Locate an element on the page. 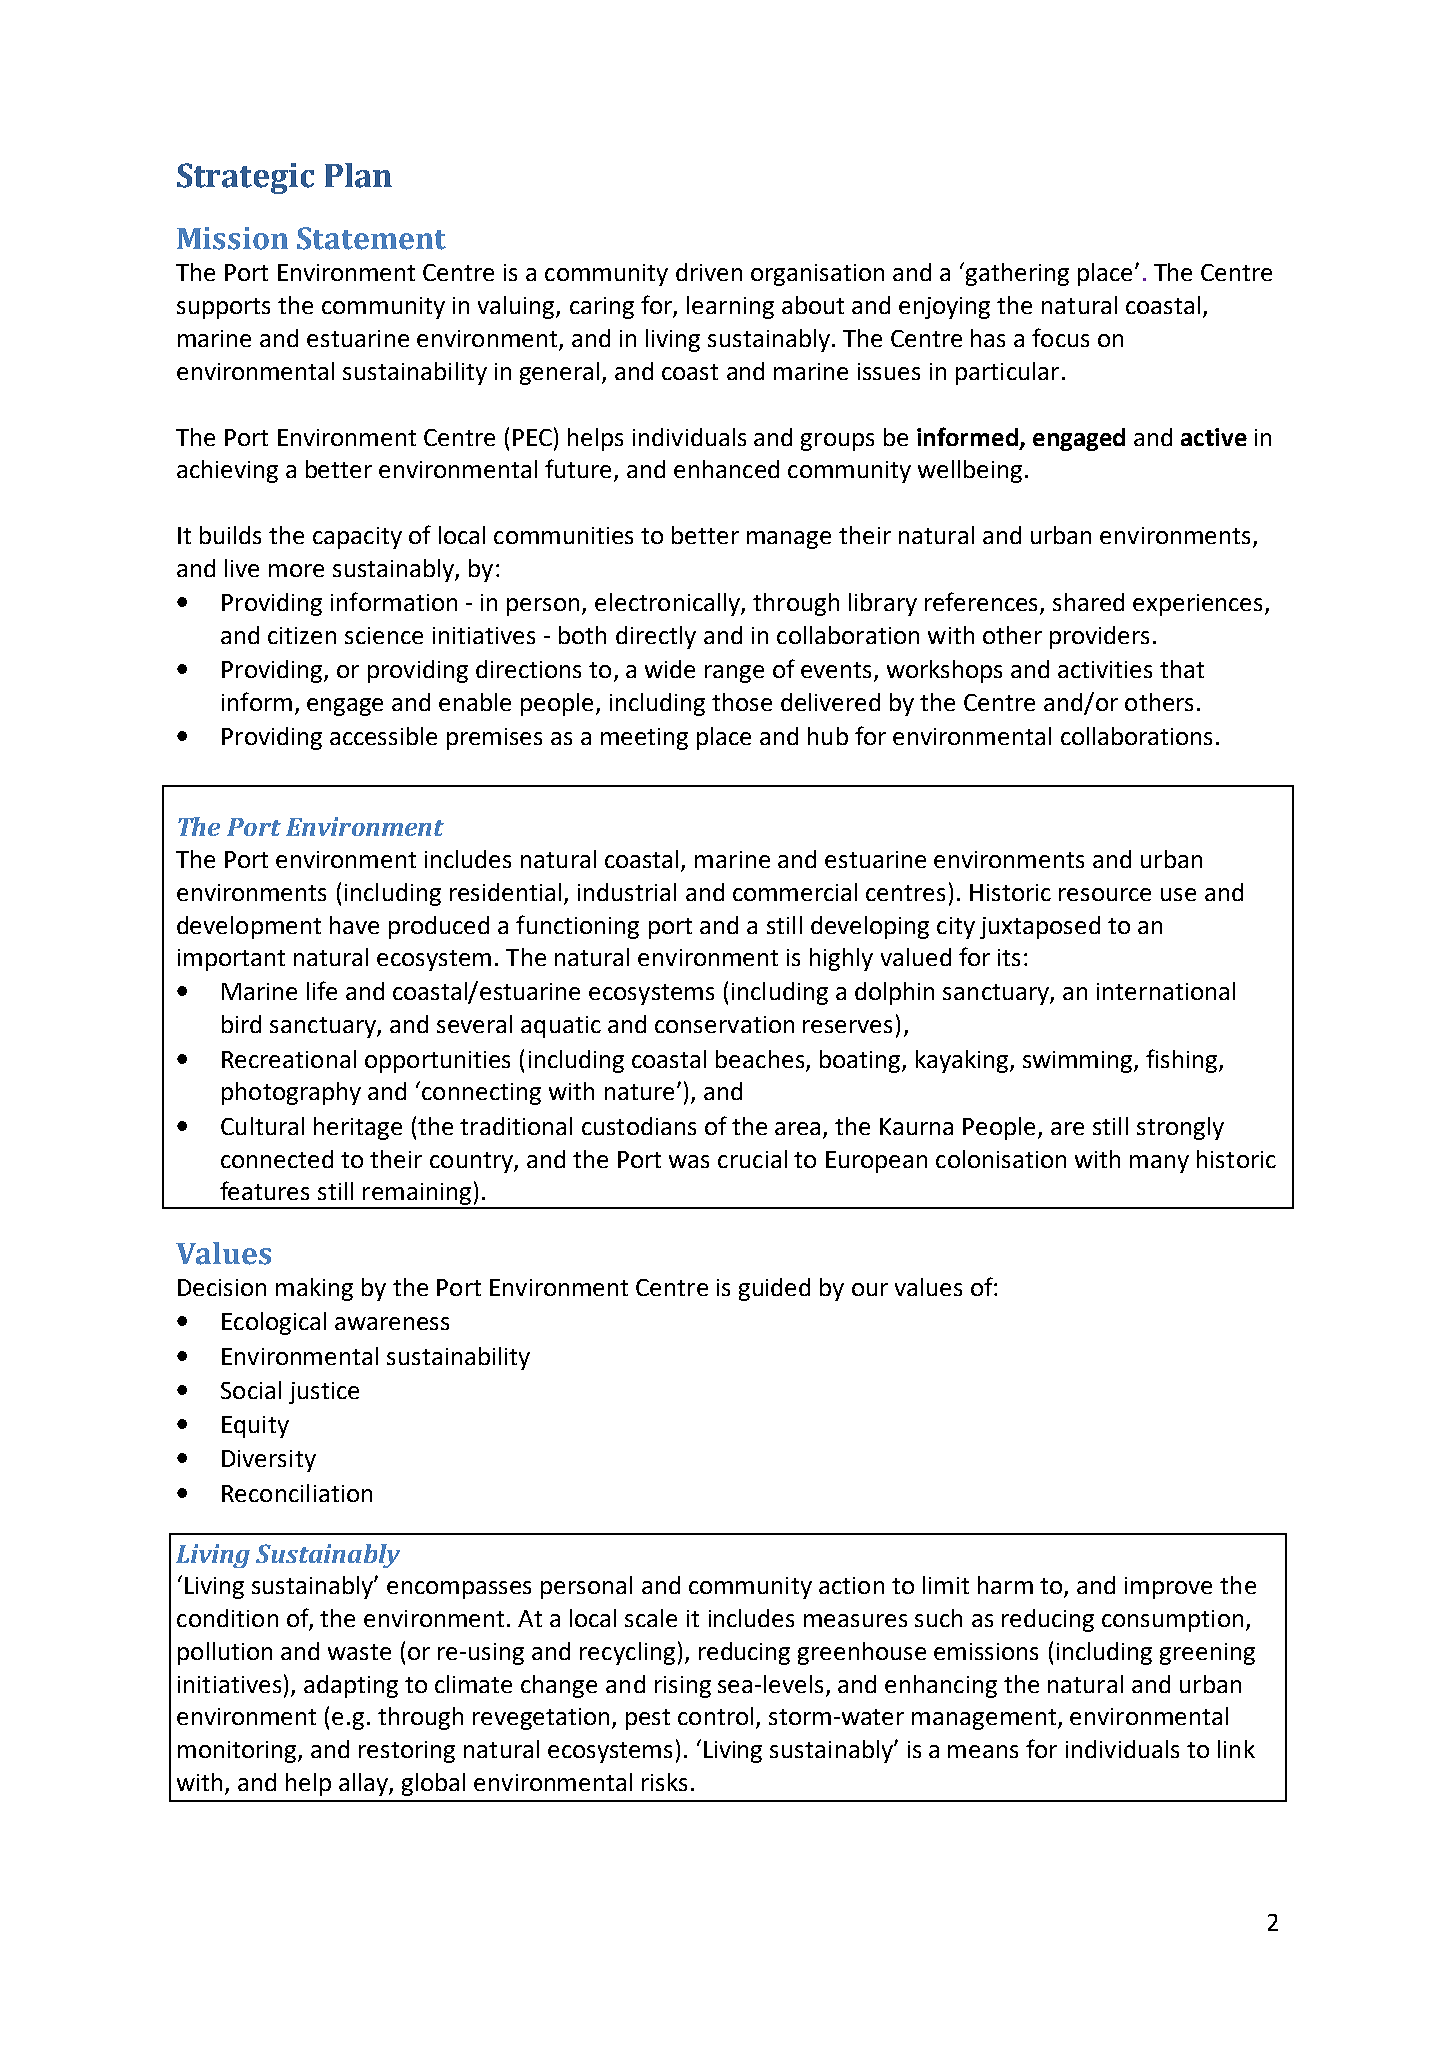  Statement is located at coordinates (371, 238).
